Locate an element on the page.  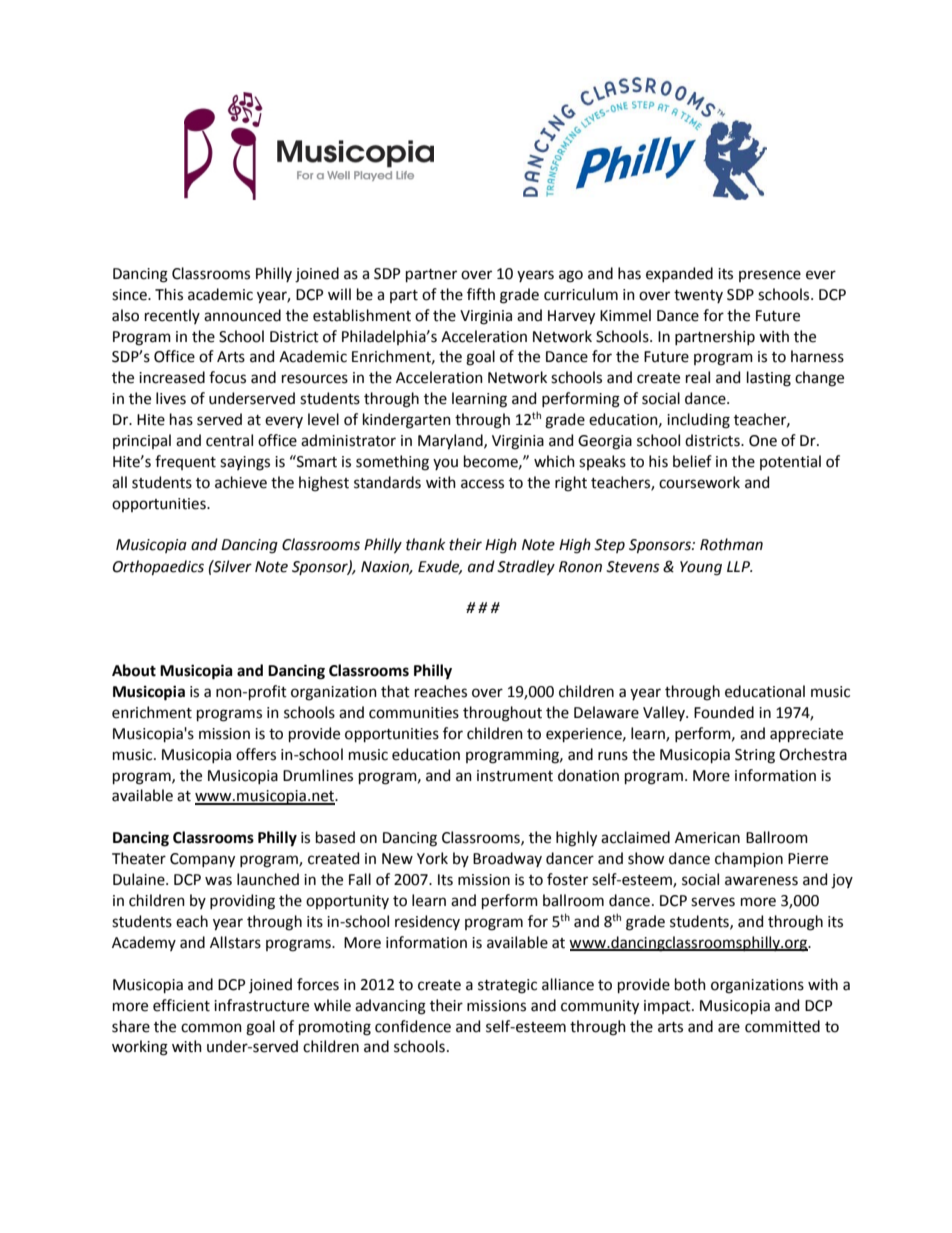
presence is located at coordinates (770, 276).
